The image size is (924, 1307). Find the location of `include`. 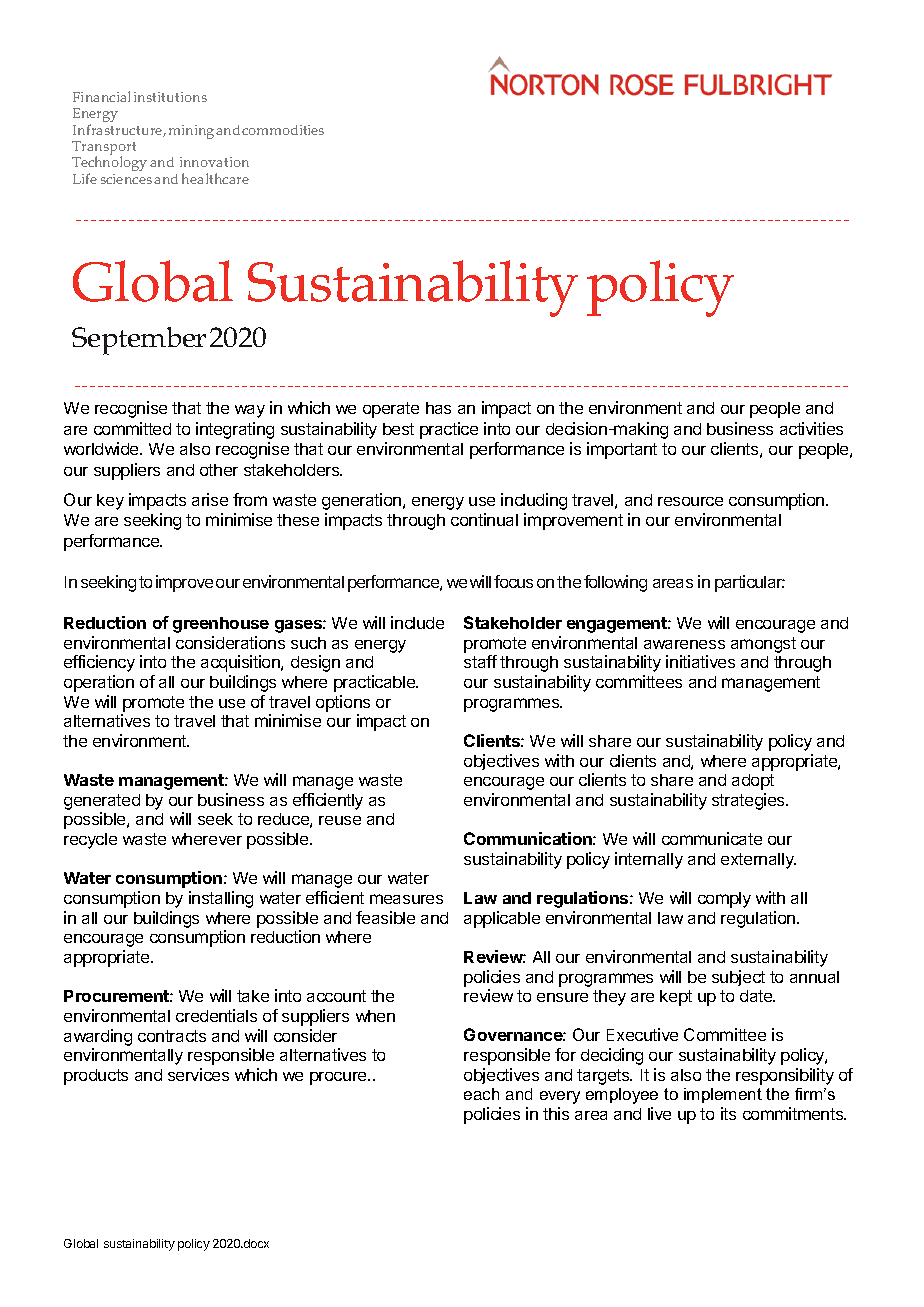

include is located at coordinates (417, 622).
